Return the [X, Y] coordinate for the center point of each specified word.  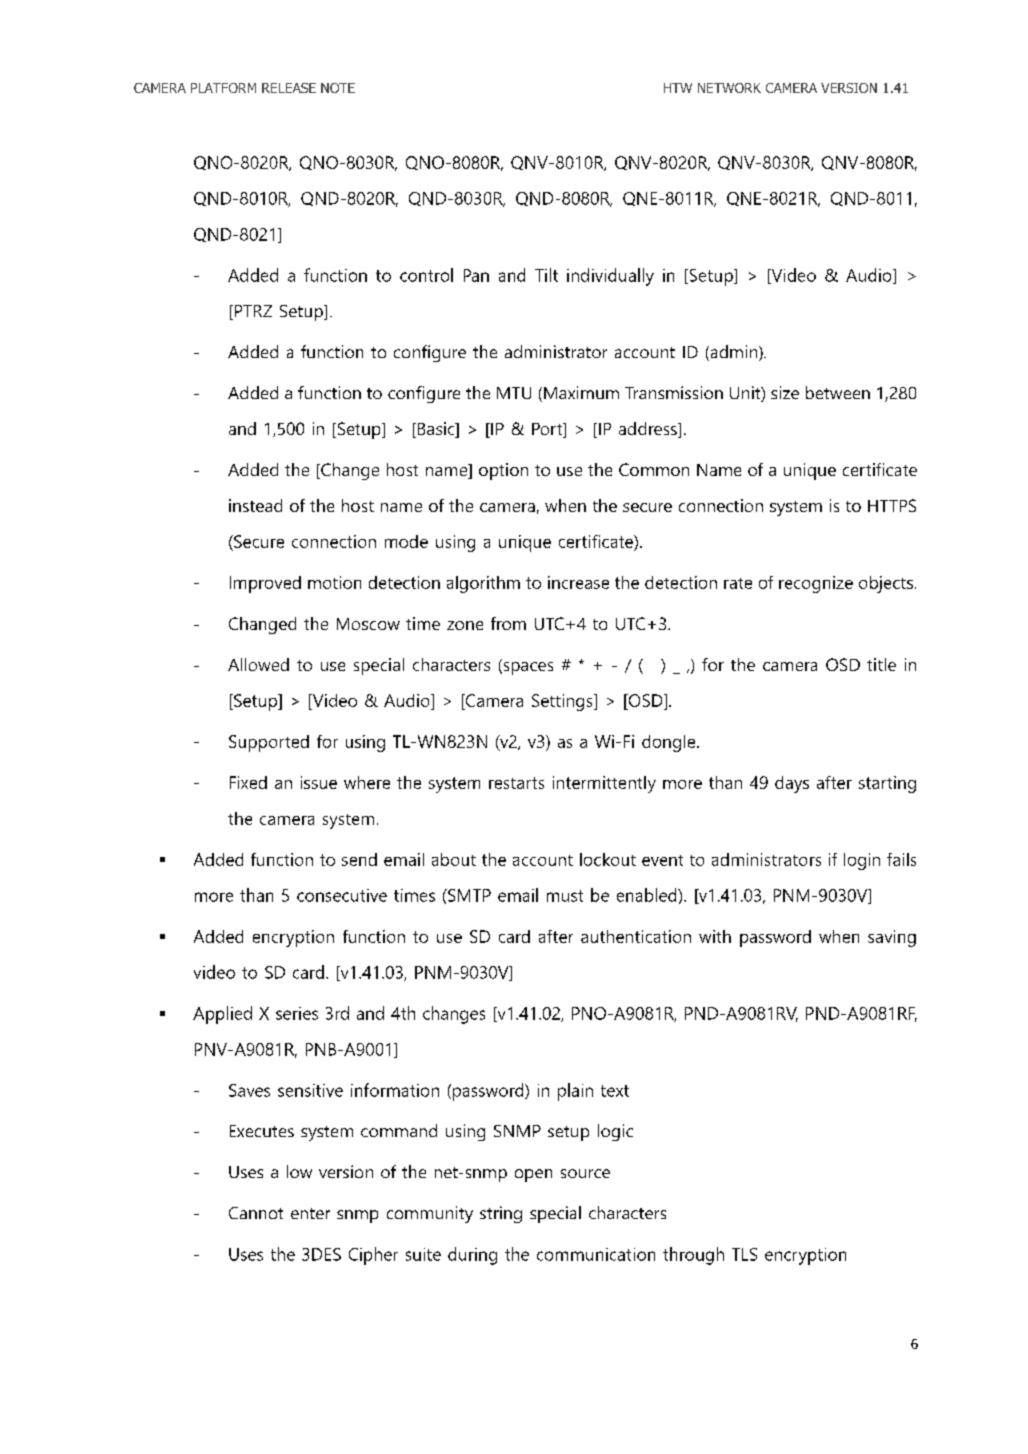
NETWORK [729, 88]
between [838, 392]
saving [892, 938]
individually [610, 277]
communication [596, 1254]
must [565, 896]
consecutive [342, 895]
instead [255, 505]
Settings [563, 702]
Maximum [581, 392]
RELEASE [289, 88]
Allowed [258, 664]
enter [310, 1213]
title [881, 664]
